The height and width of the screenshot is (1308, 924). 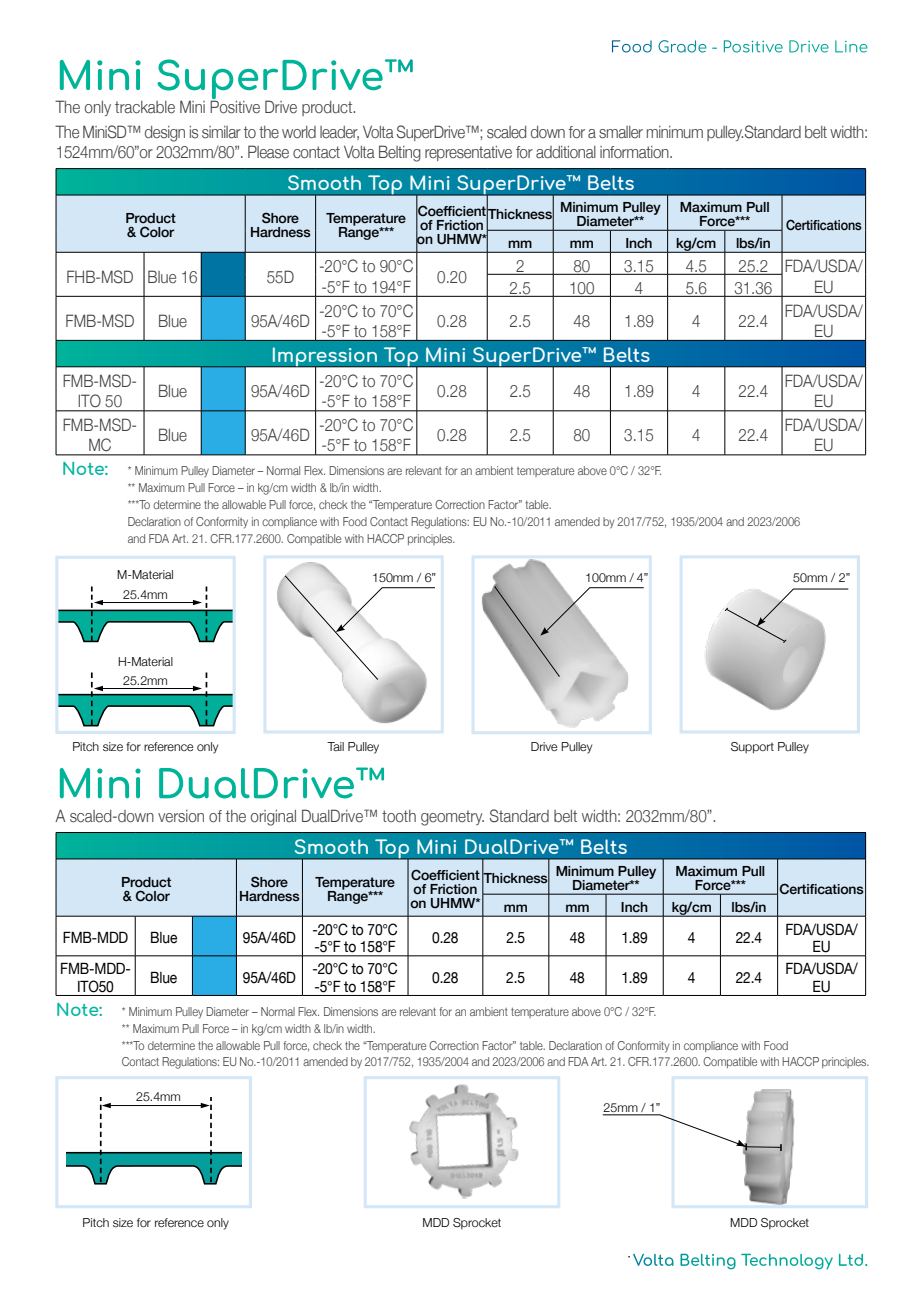 I want to click on geometry, so click(x=452, y=818).
